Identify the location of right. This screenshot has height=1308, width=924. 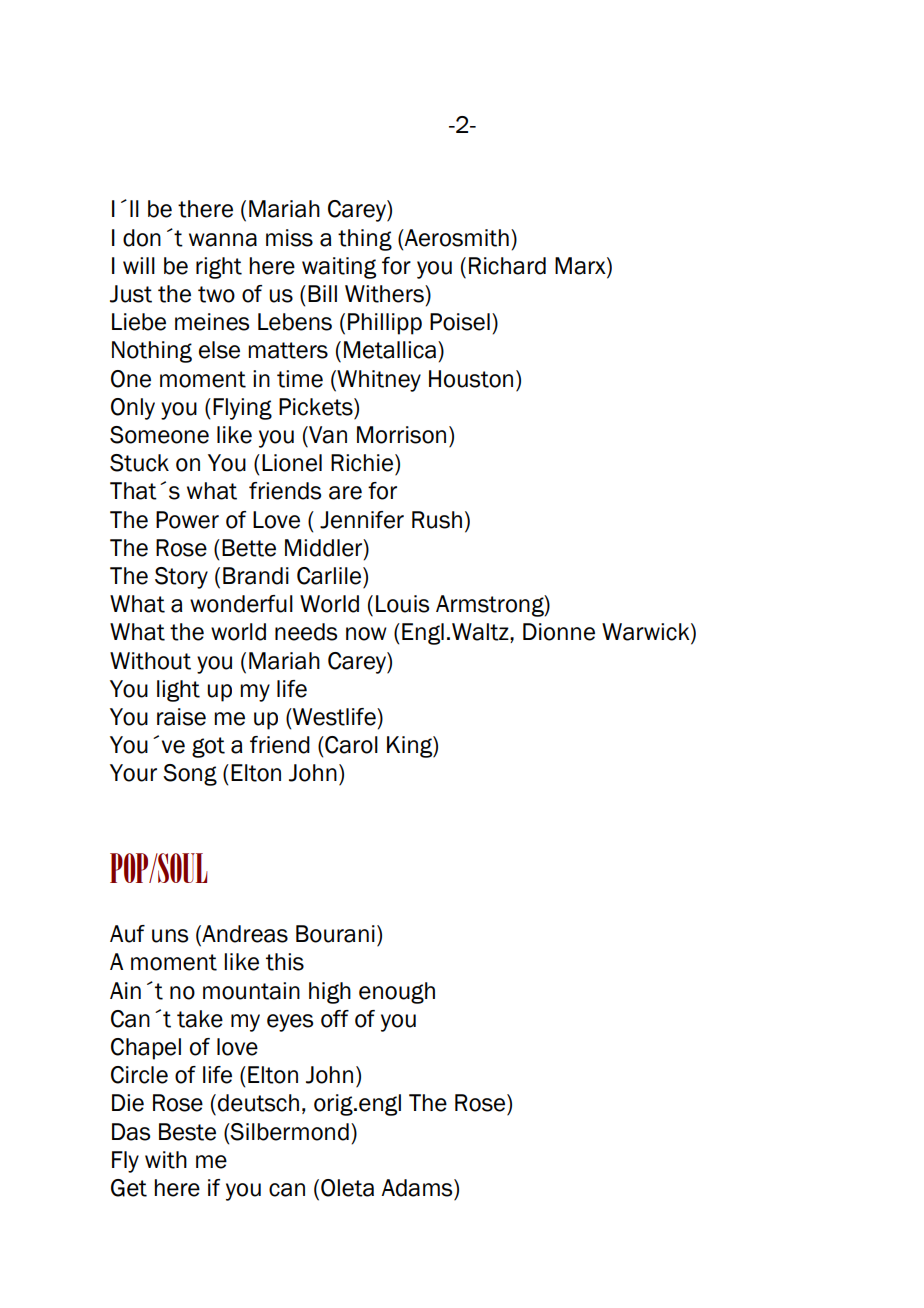
(219, 268).
